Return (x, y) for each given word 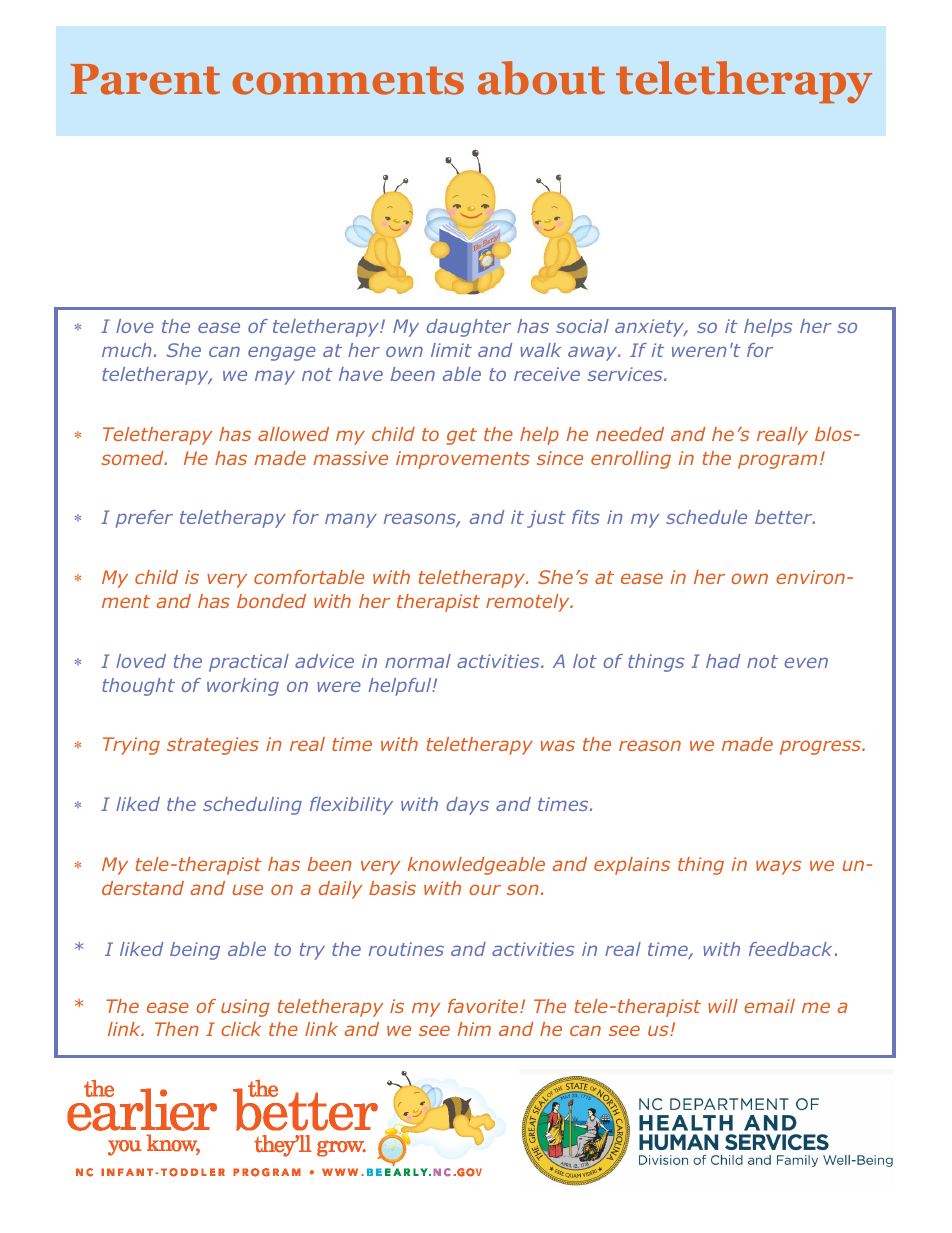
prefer (144, 519)
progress (821, 747)
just (546, 519)
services (626, 374)
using (245, 1008)
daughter (468, 328)
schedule (706, 517)
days (467, 806)
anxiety (651, 328)
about (541, 78)
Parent (145, 79)
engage (282, 353)
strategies (213, 746)
